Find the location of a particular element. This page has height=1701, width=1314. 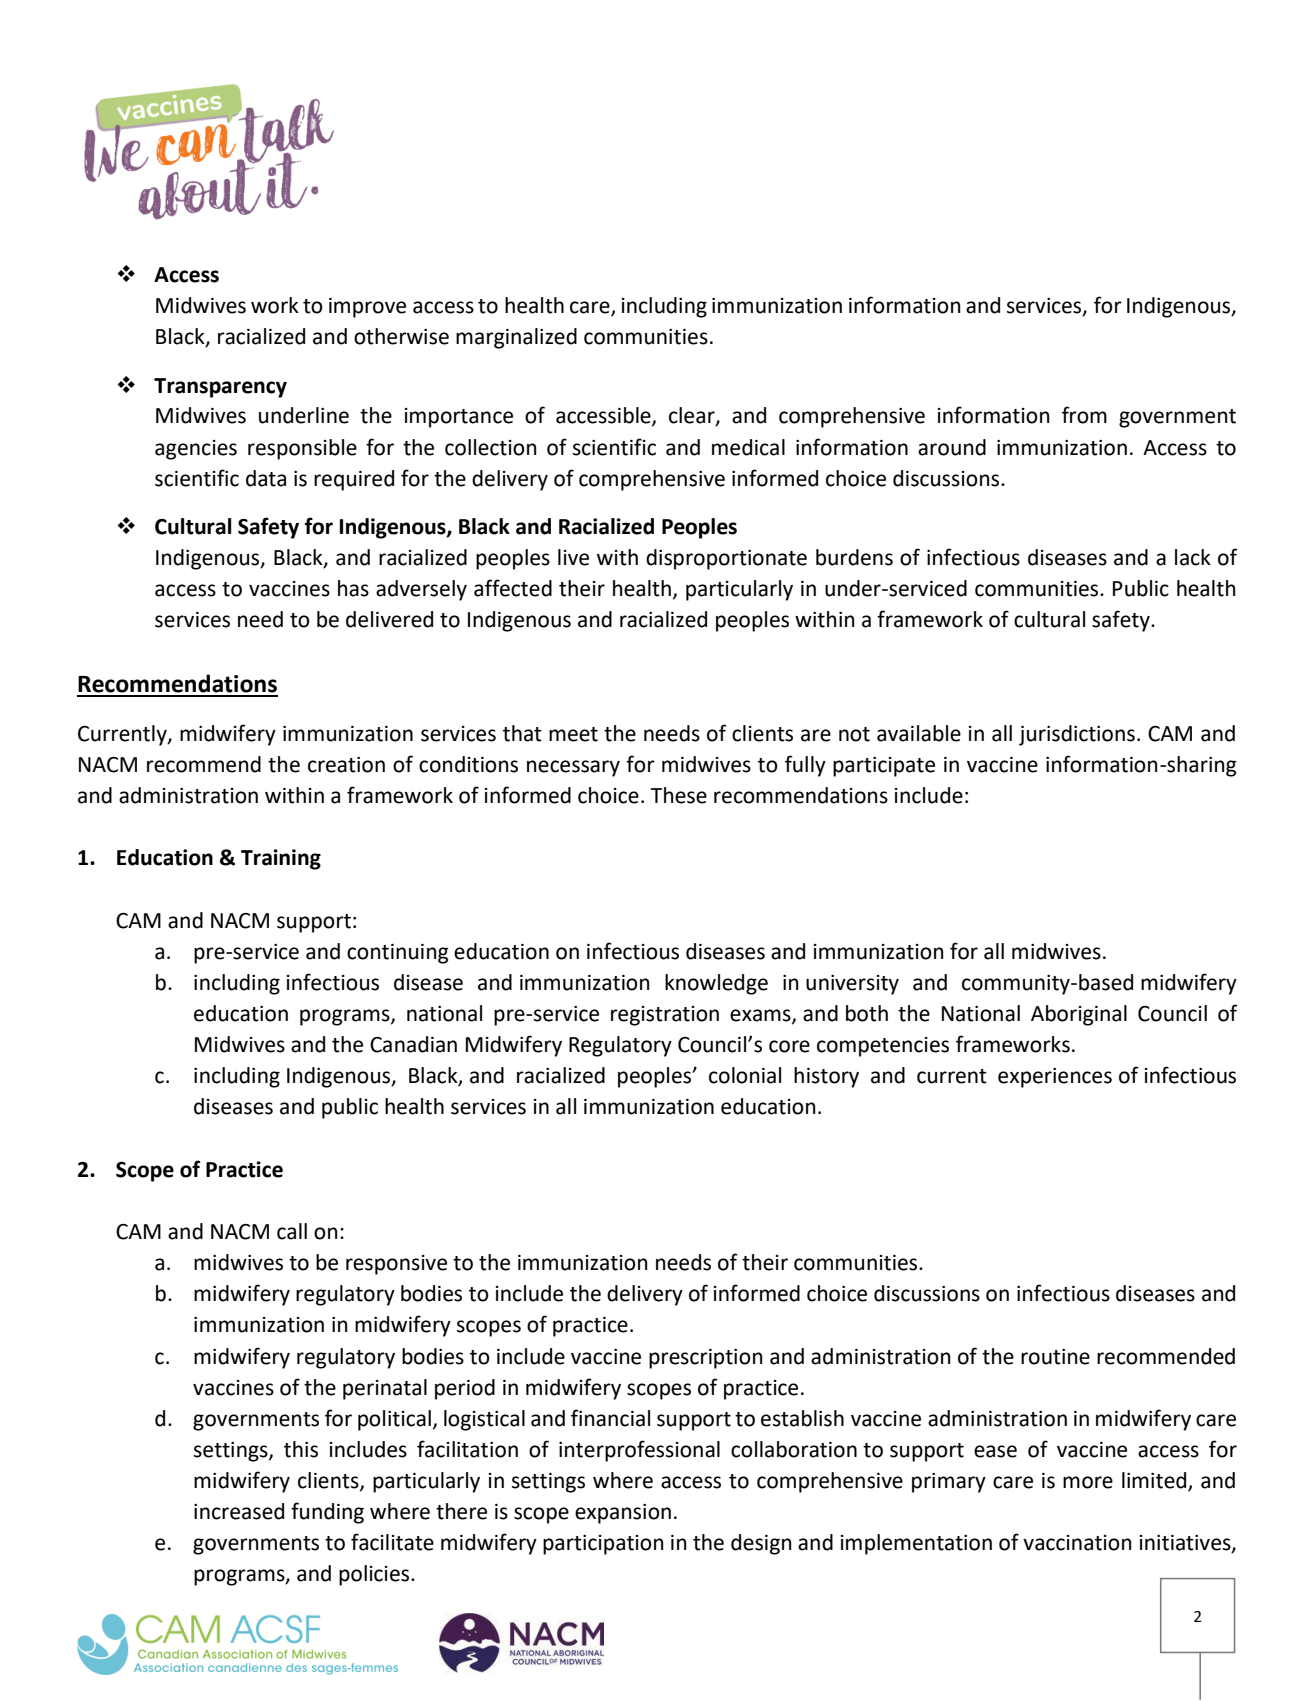

continuing is located at coordinates (398, 954).
